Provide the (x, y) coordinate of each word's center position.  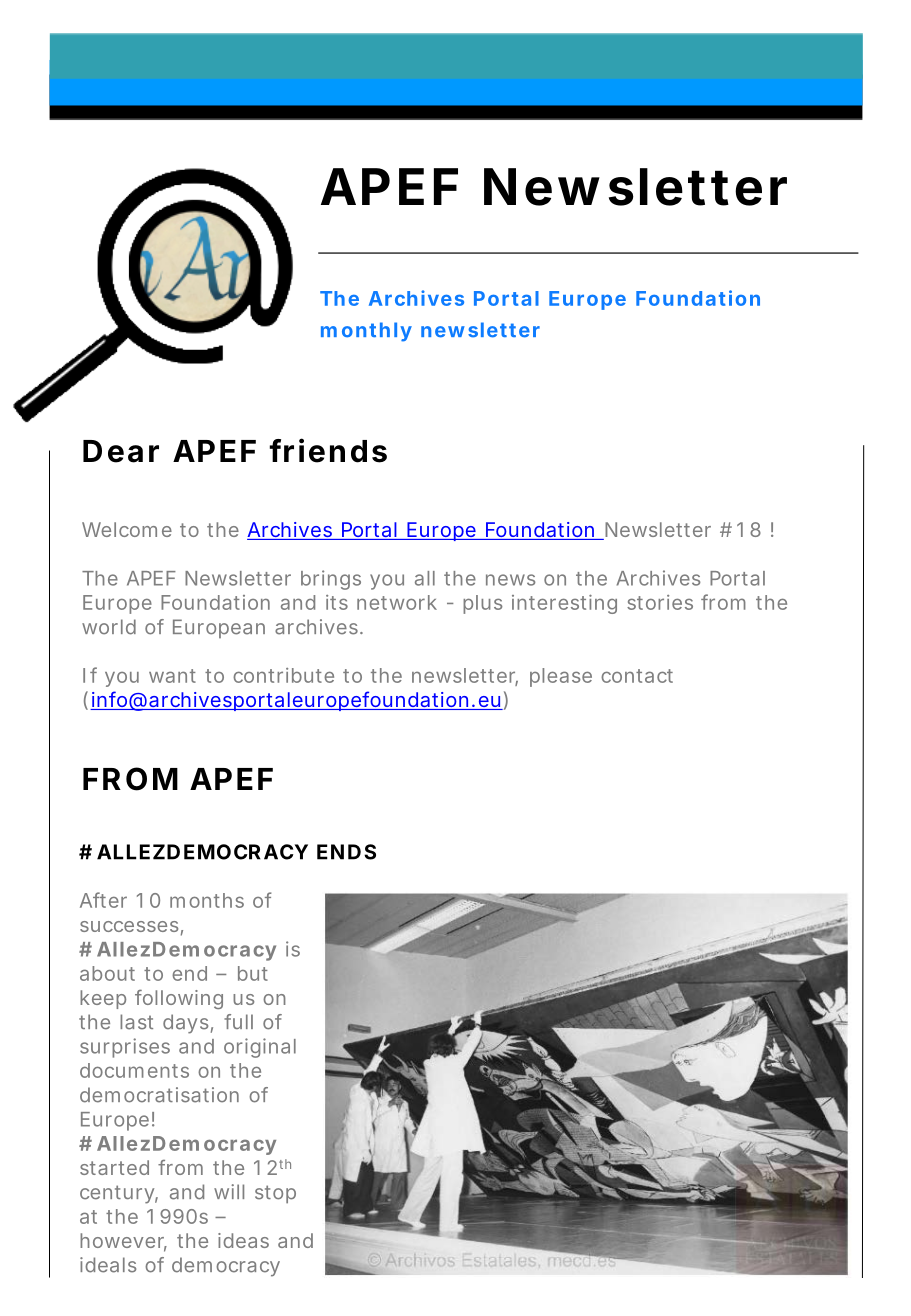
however (123, 1242)
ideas (243, 1240)
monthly (366, 332)
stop (275, 1194)
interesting (564, 604)
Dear (121, 451)
